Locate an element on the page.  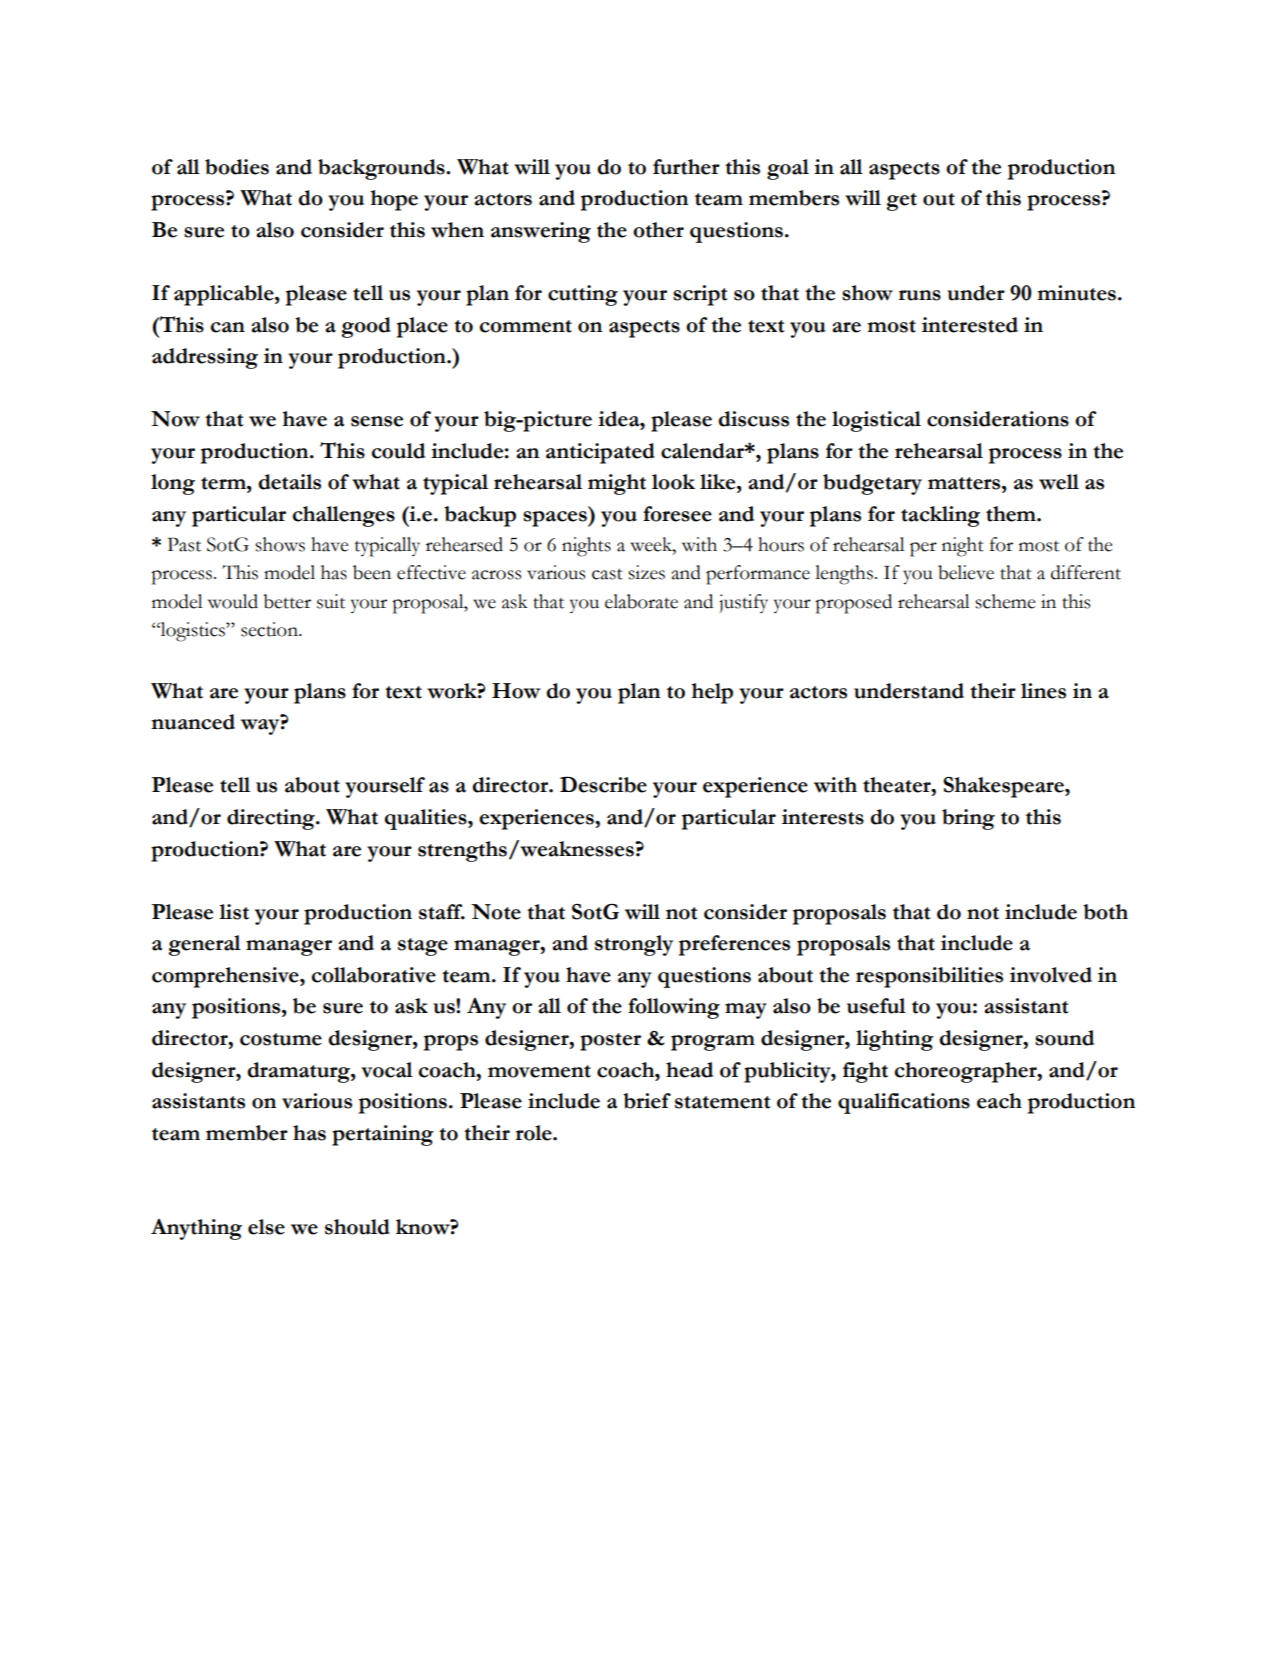
general is located at coordinates (205, 945).
